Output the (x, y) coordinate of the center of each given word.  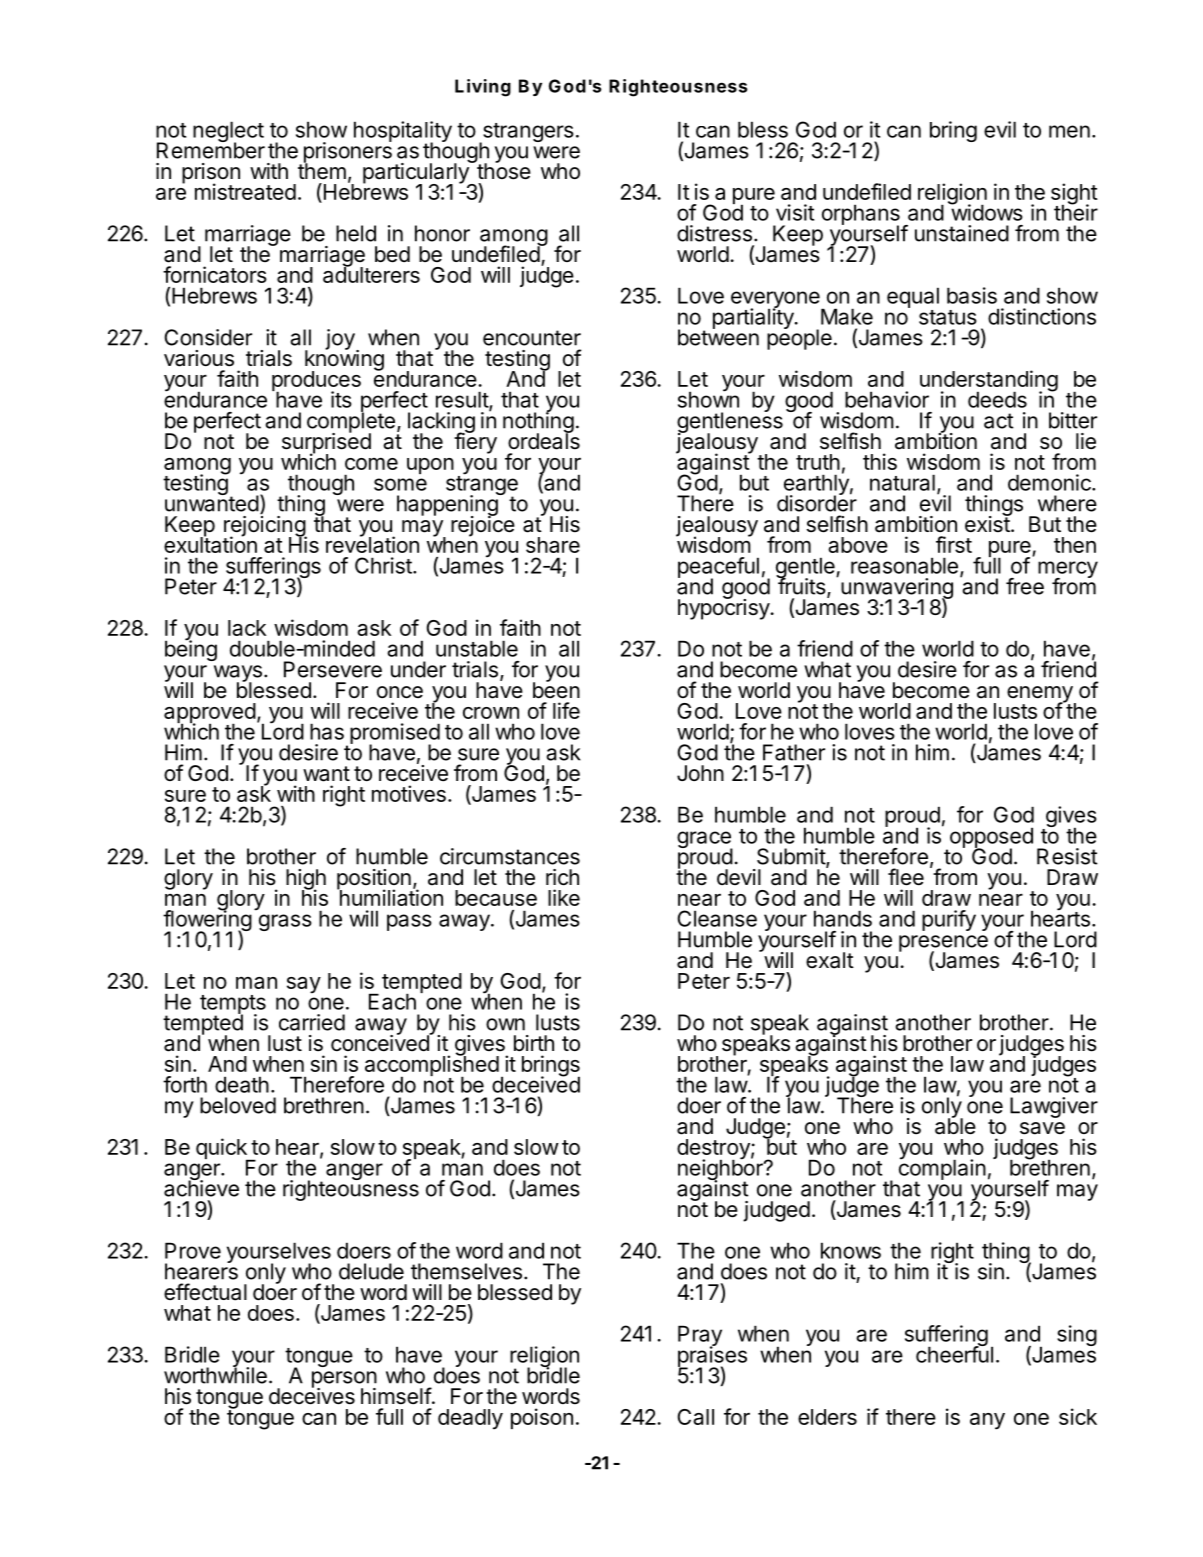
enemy (1041, 695)
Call (696, 1417)
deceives (312, 1395)
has (327, 731)
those (503, 170)
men (1069, 131)
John (700, 773)
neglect (228, 133)
